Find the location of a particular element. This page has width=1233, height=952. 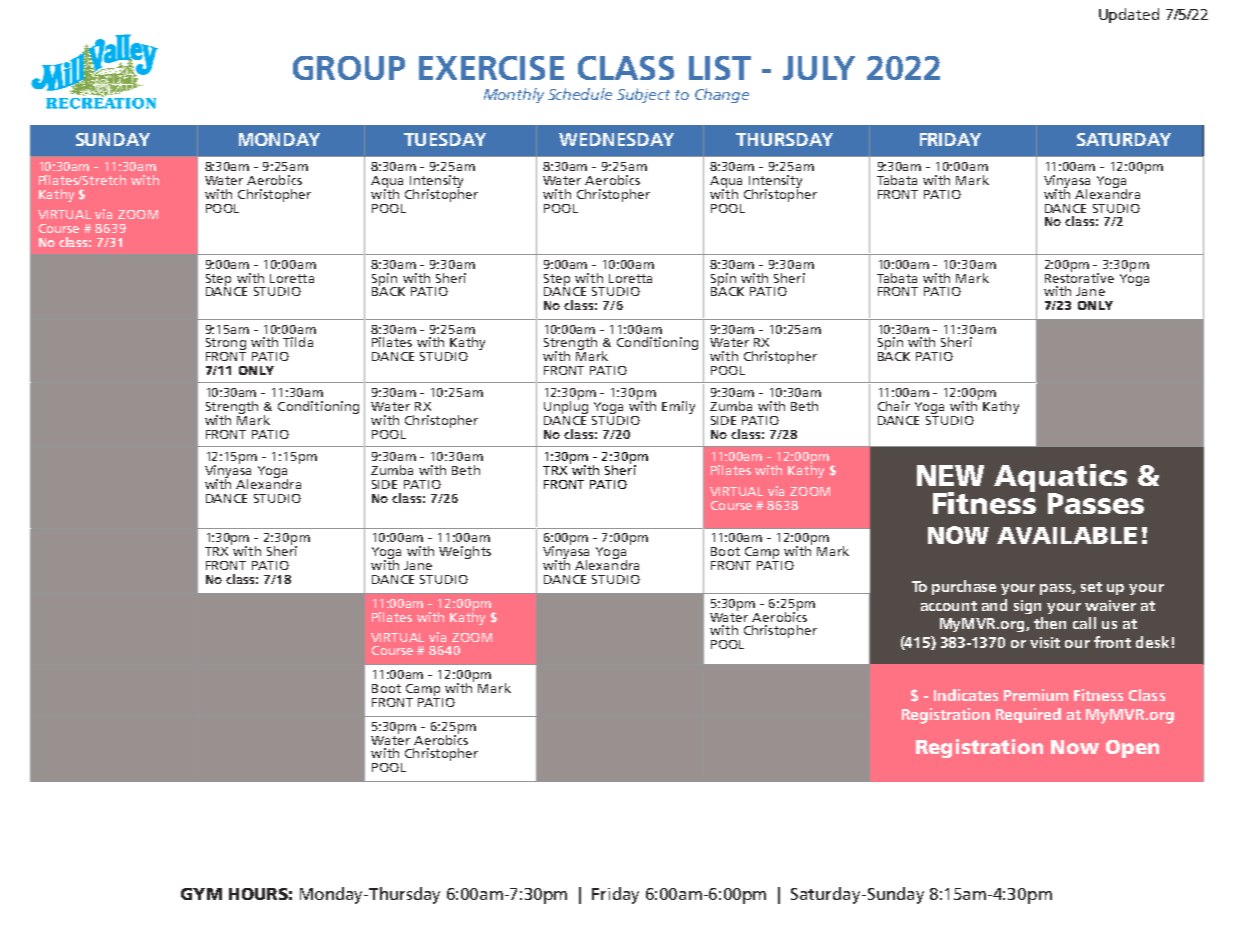

GYM is located at coordinates (201, 894).
